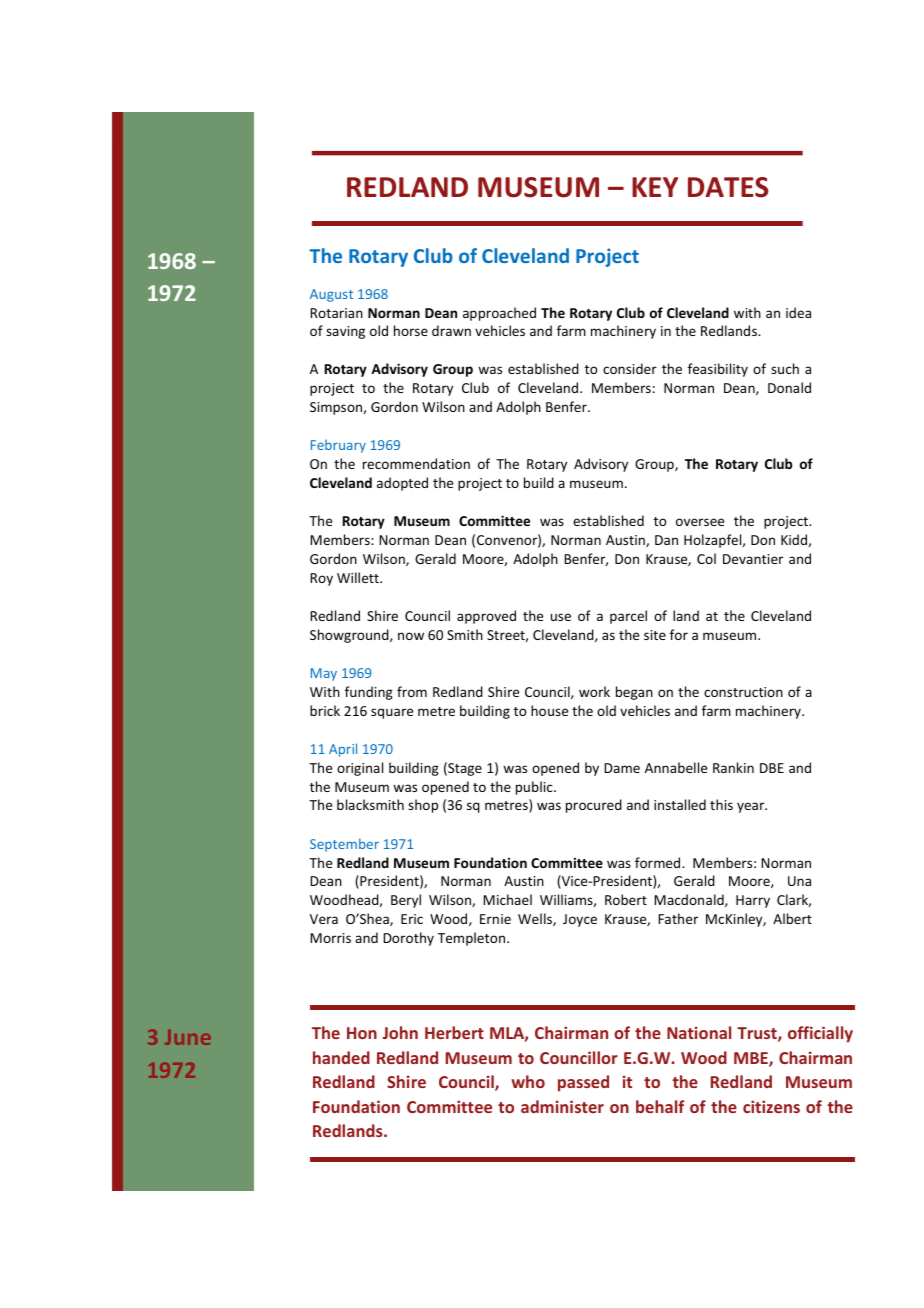 Image resolution: width=924 pixels, height=1308 pixels. What do you see at coordinates (752, 807) in the screenshot?
I see `year` at bounding box center [752, 807].
